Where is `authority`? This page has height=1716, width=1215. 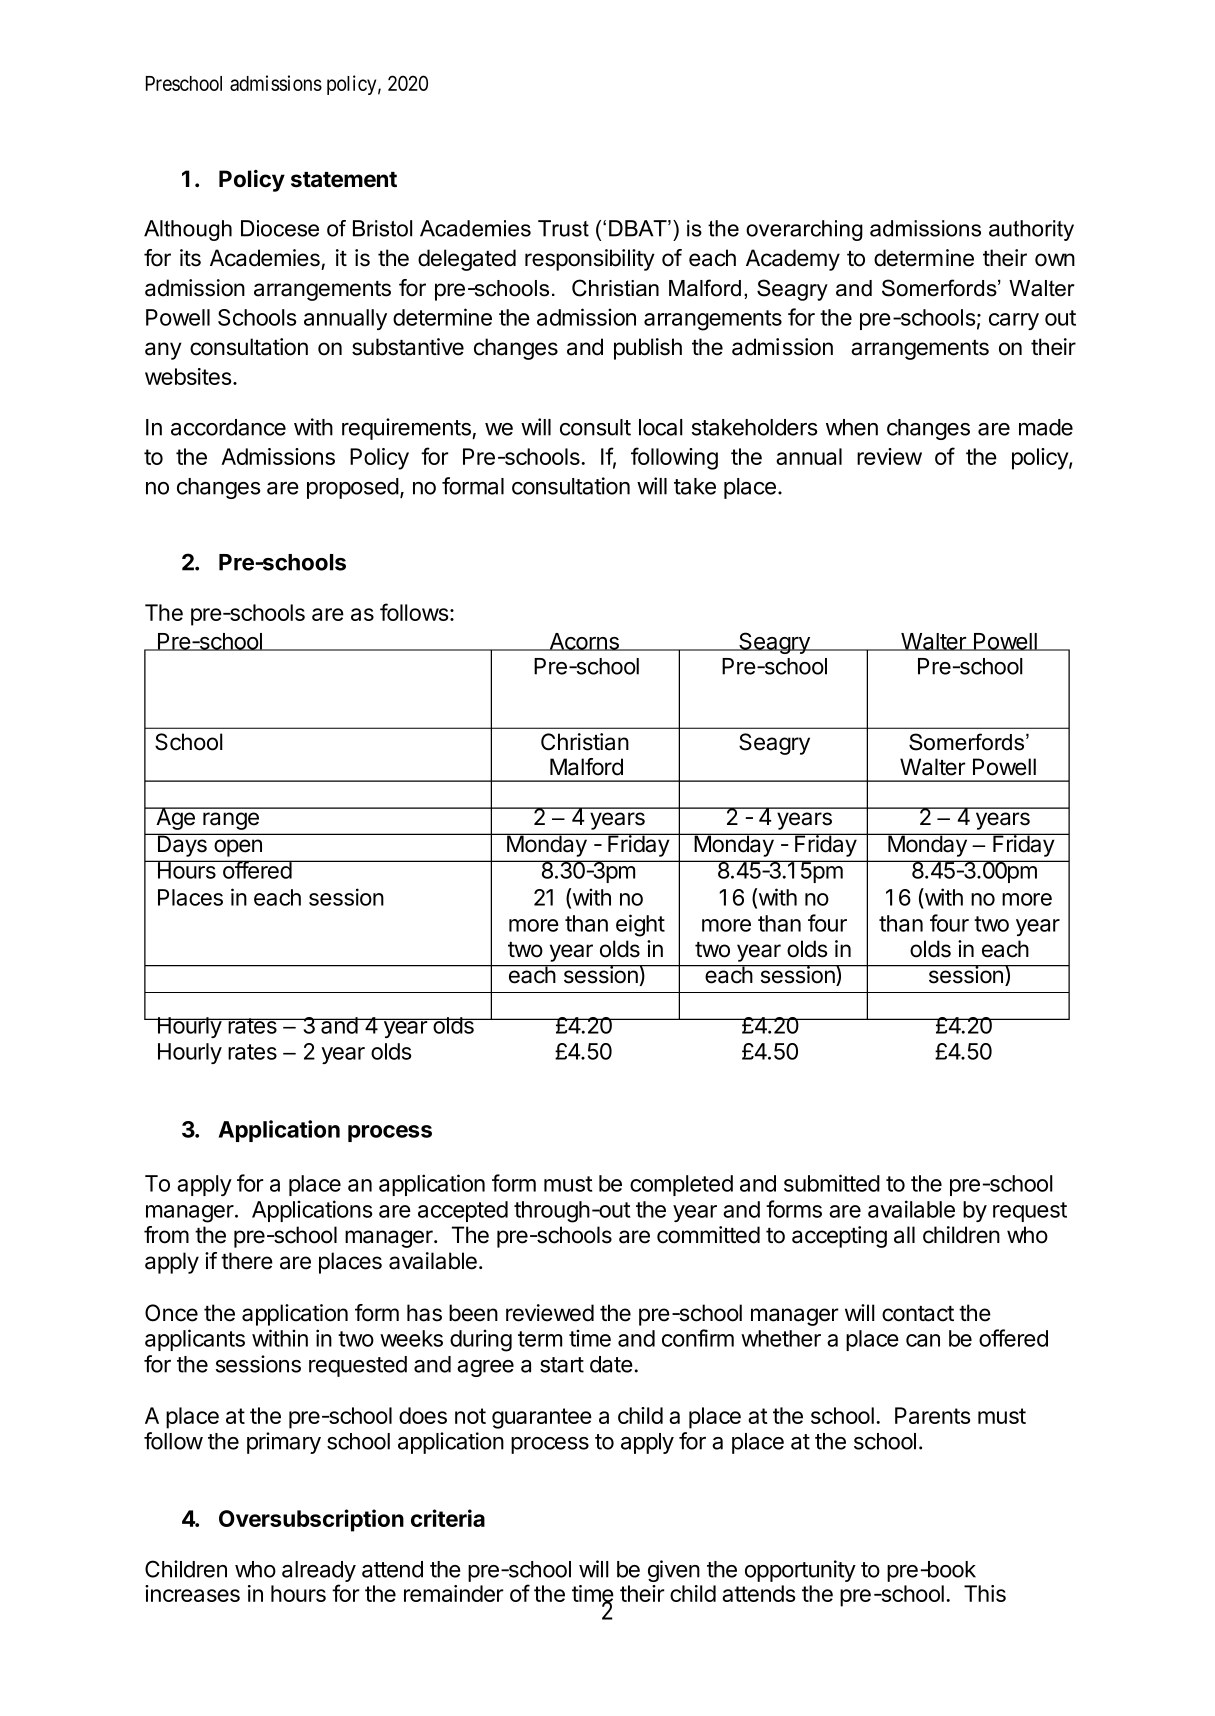 authority is located at coordinates (1031, 230).
